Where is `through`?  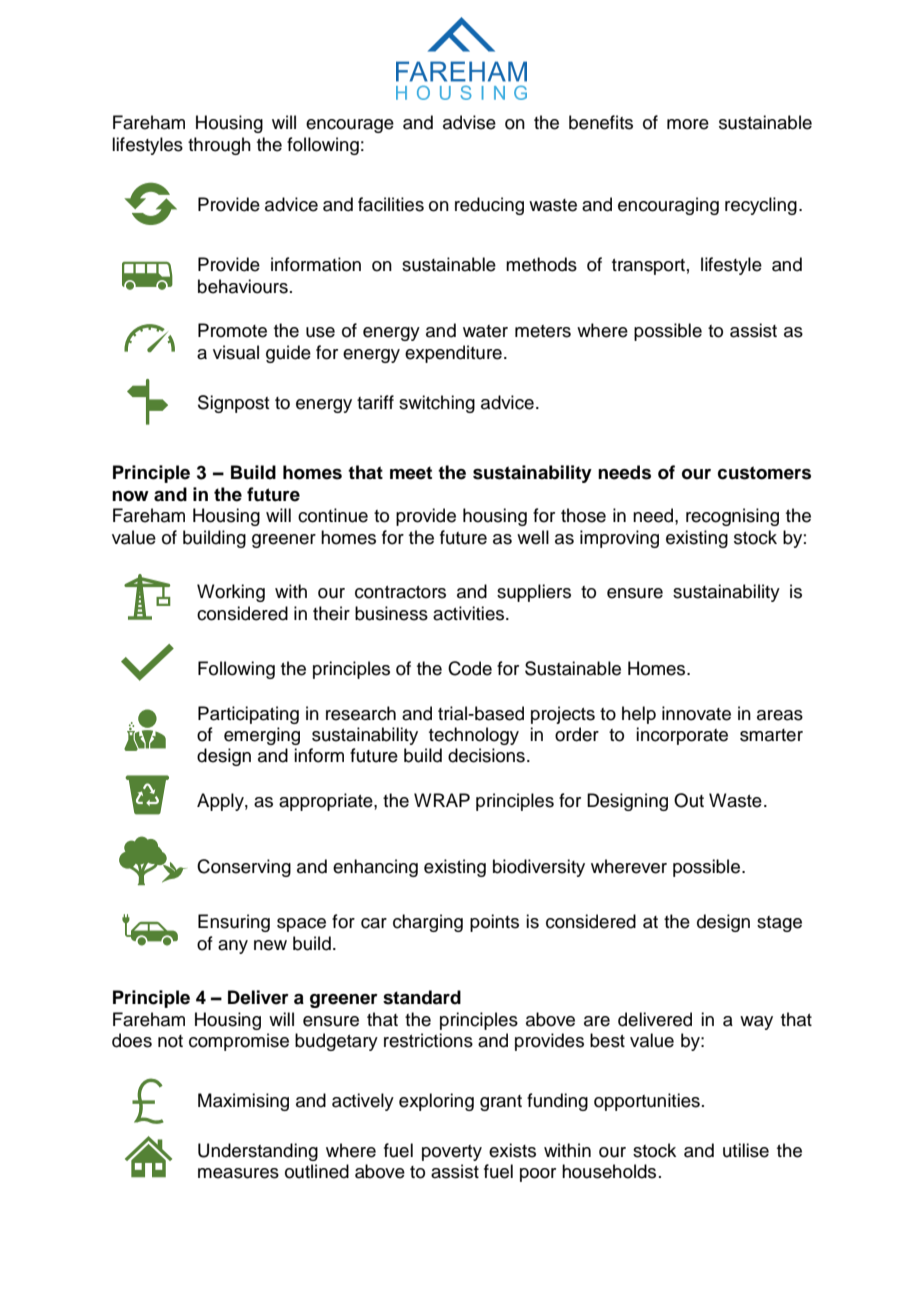
through is located at coordinates (219, 146).
